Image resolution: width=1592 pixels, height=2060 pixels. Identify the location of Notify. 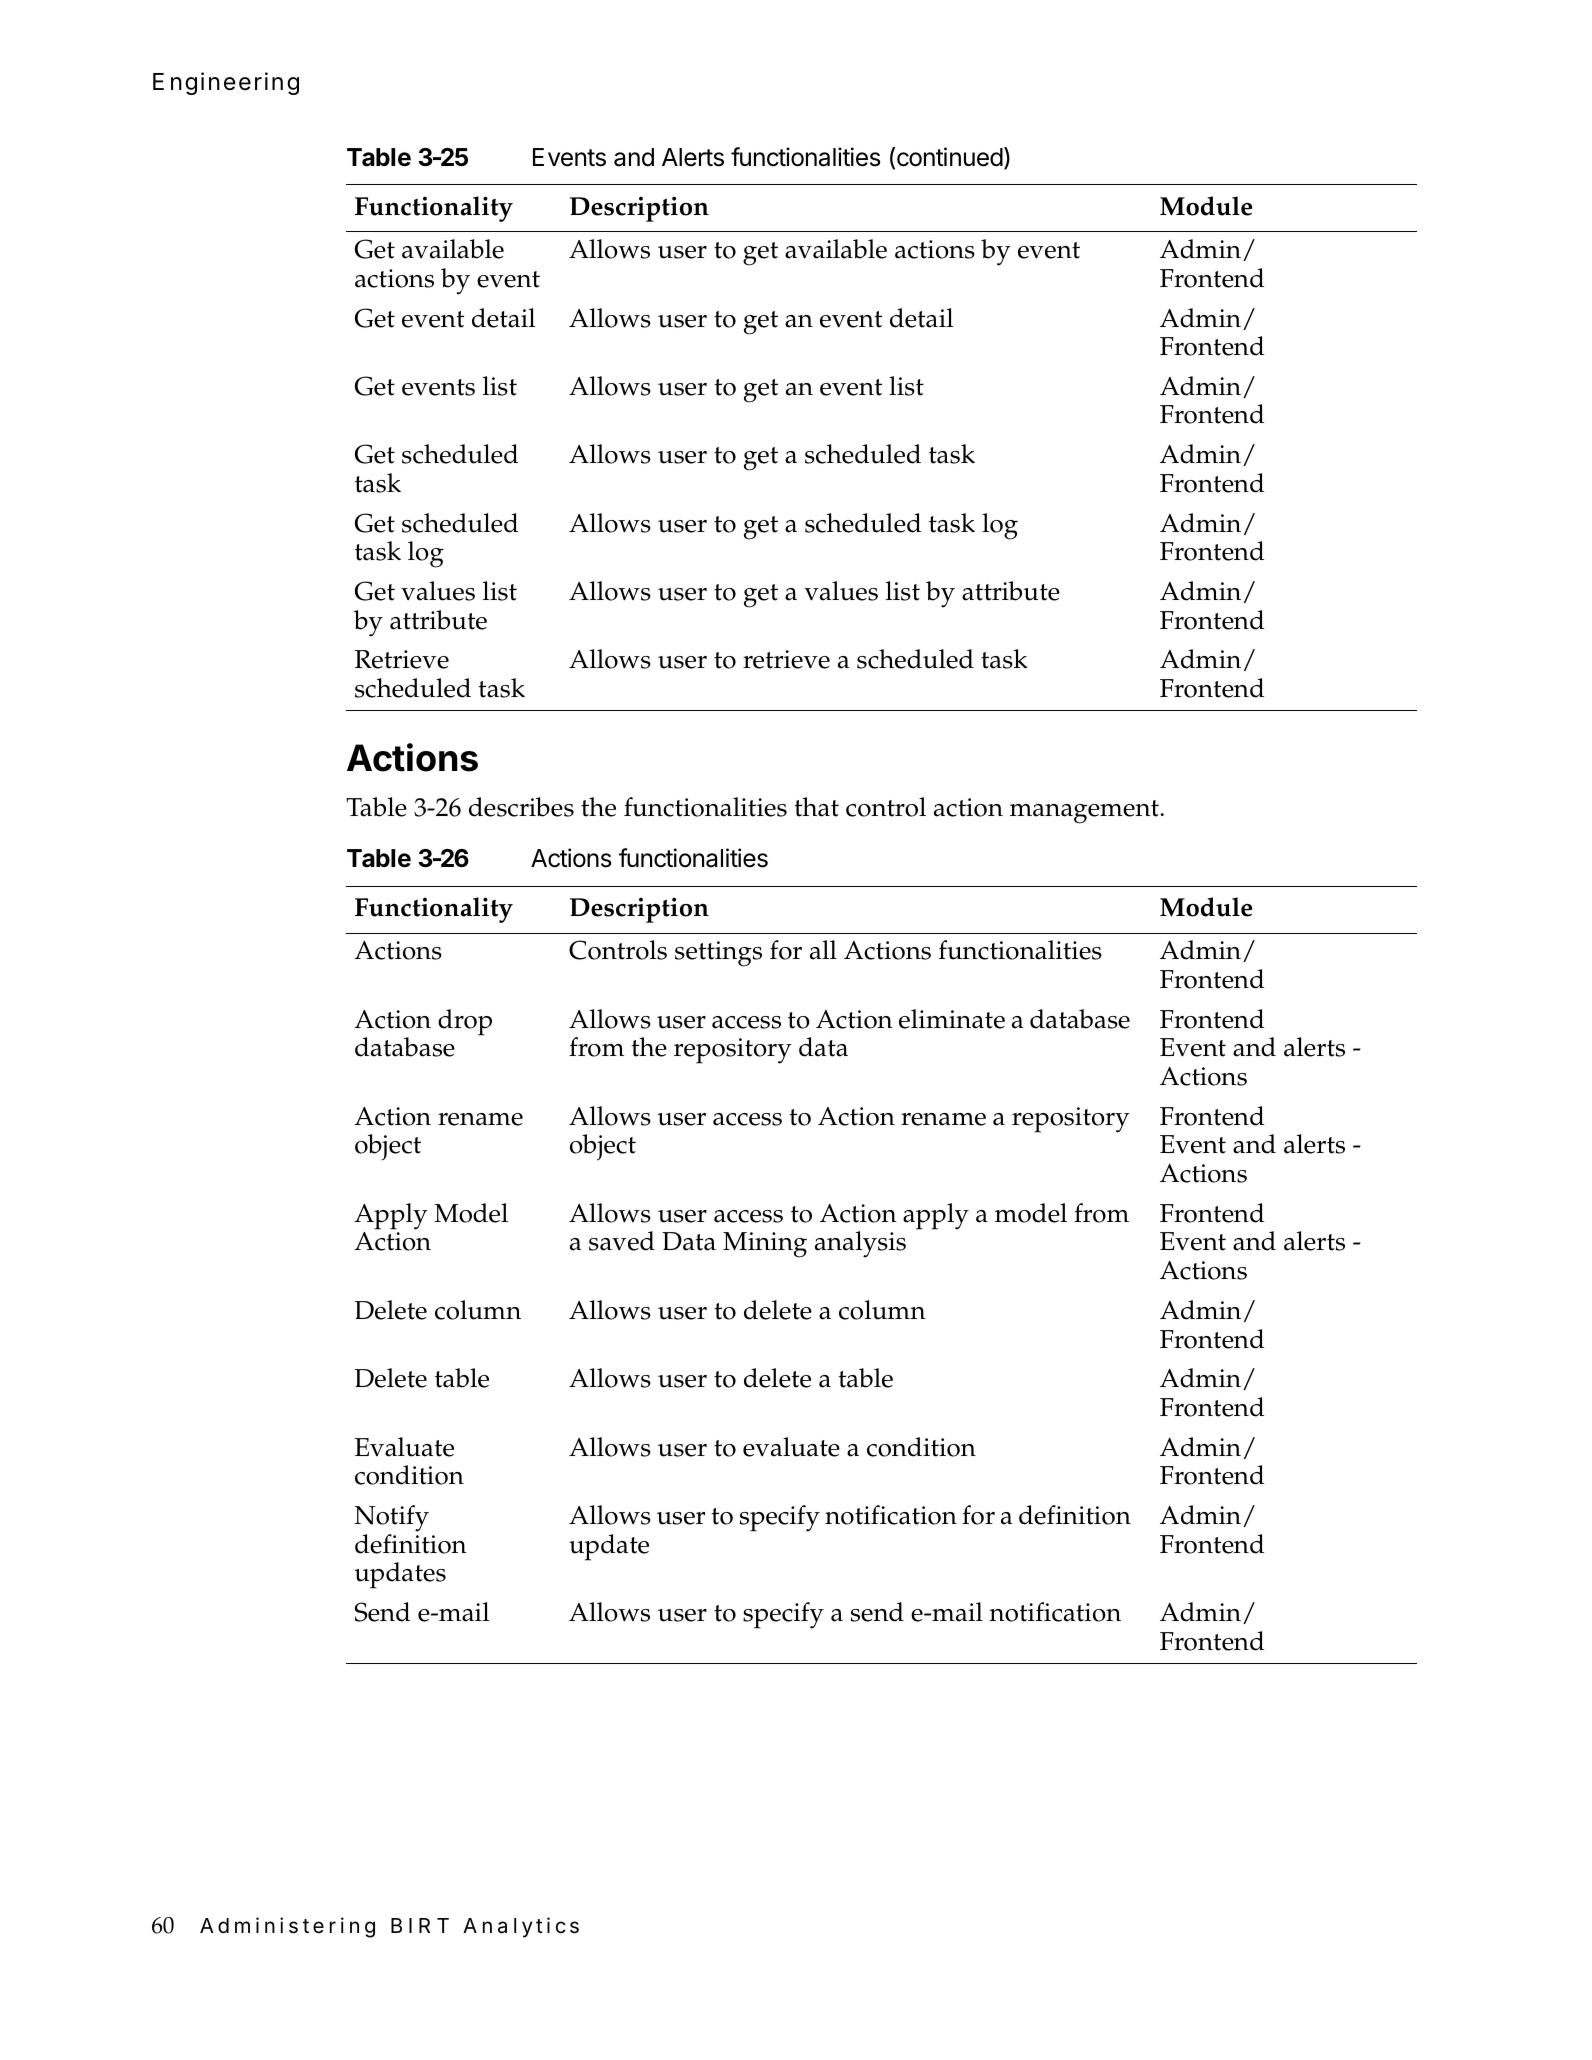
(391, 1518).
